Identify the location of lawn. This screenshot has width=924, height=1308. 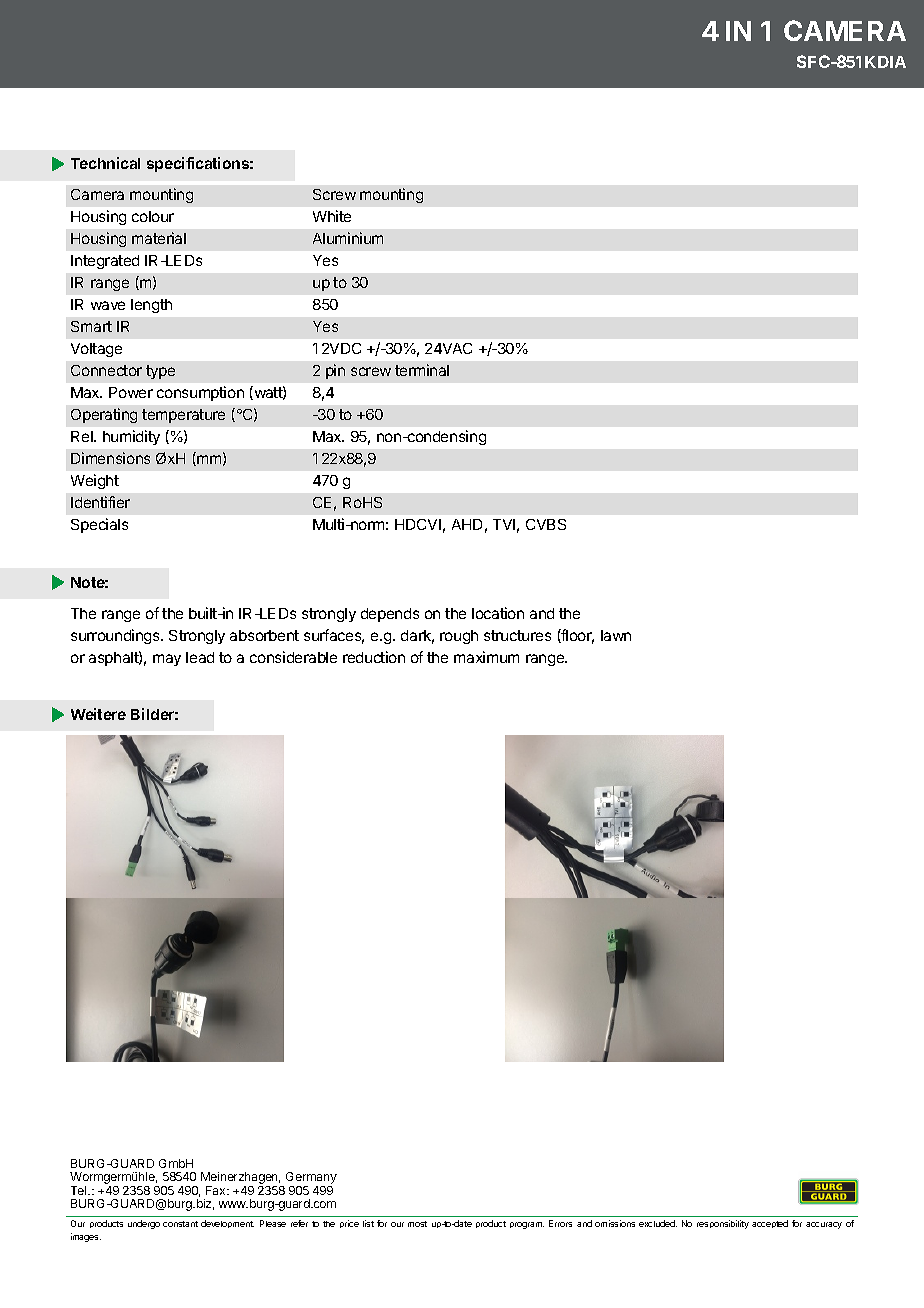
(616, 635).
